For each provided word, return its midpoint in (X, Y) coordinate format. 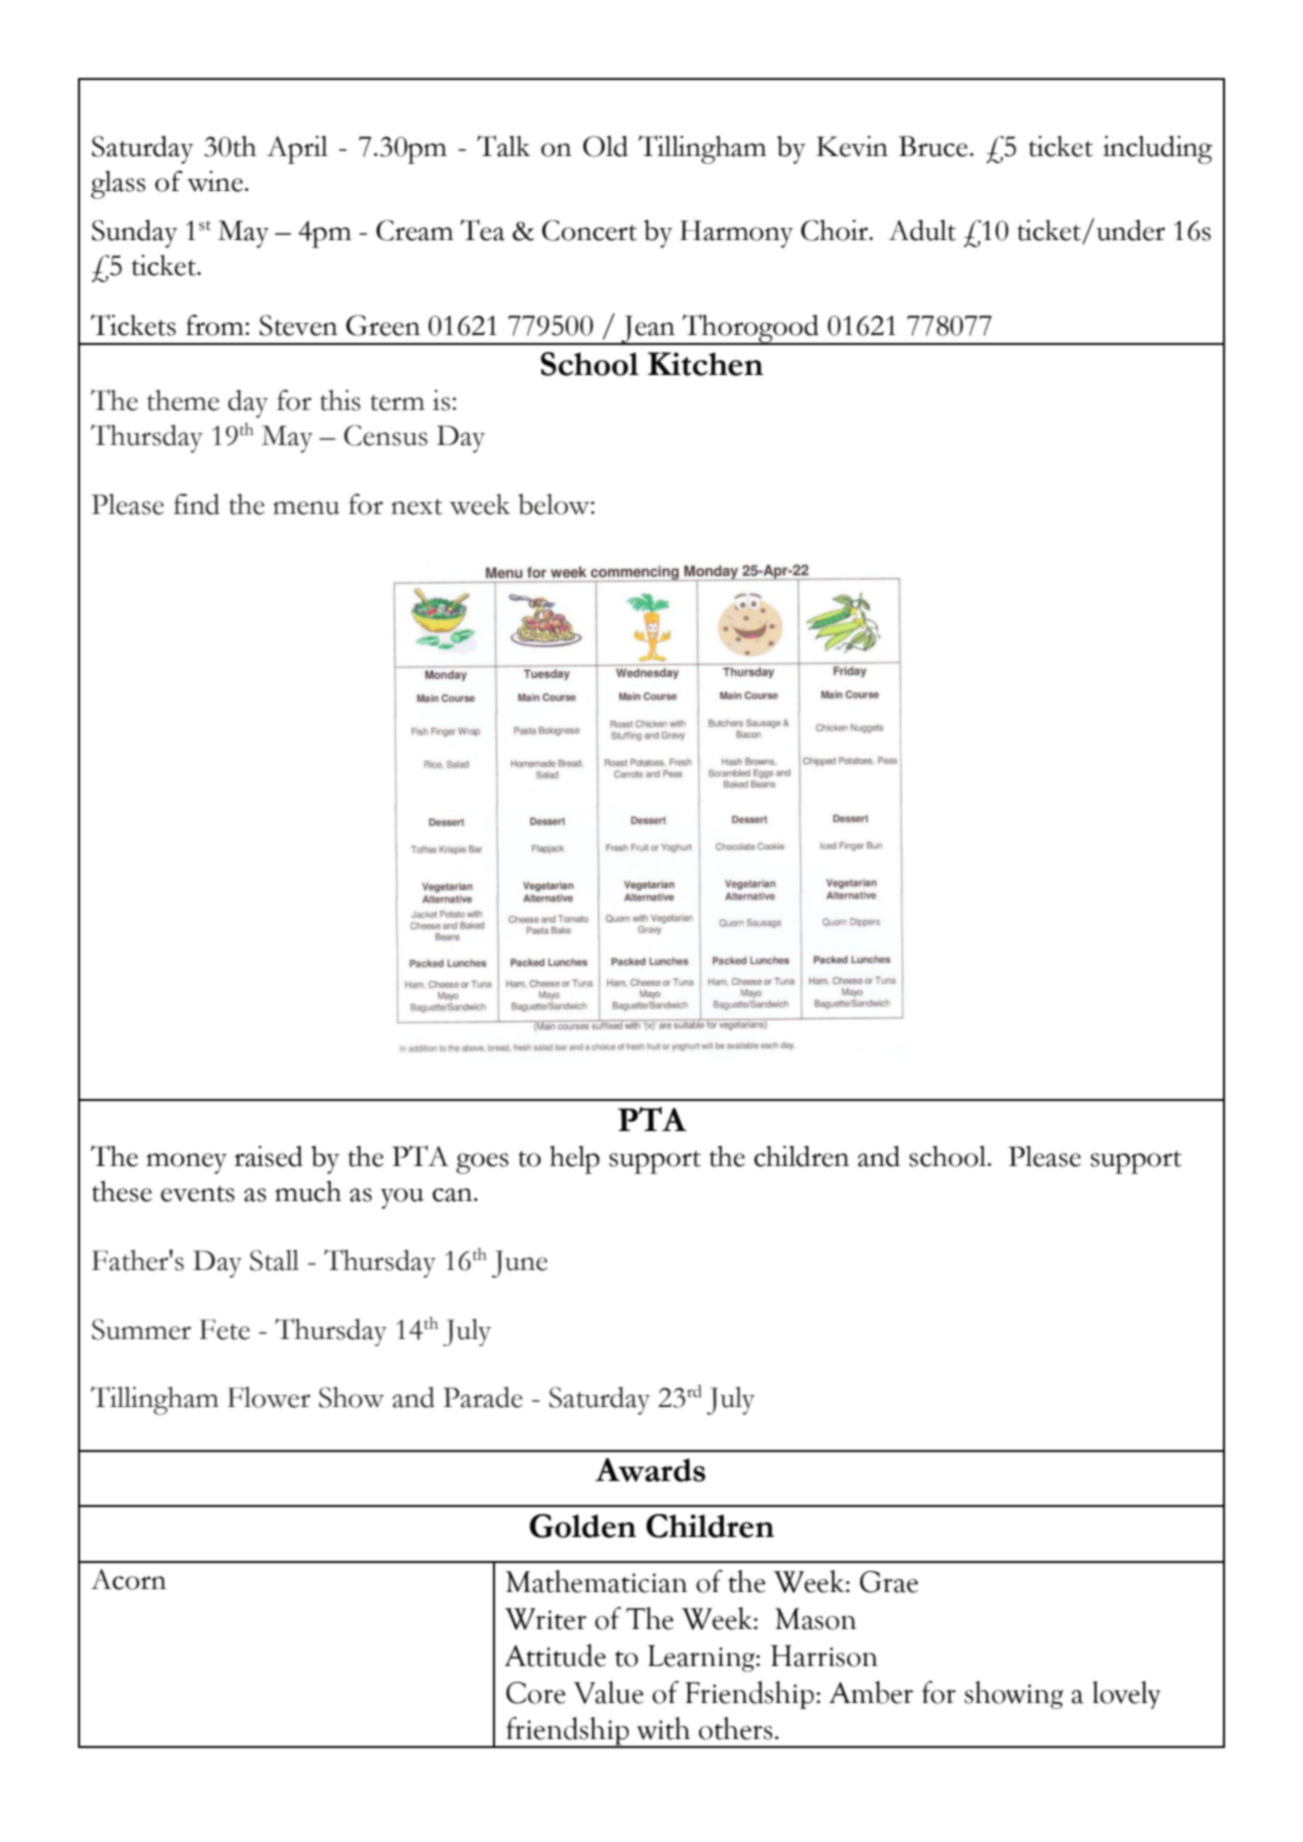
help (575, 1160)
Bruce (933, 146)
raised (268, 1156)
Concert (589, 230)
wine (215, 181)
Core (536, 1693)
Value (608, 1692)
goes (482, 1163)
